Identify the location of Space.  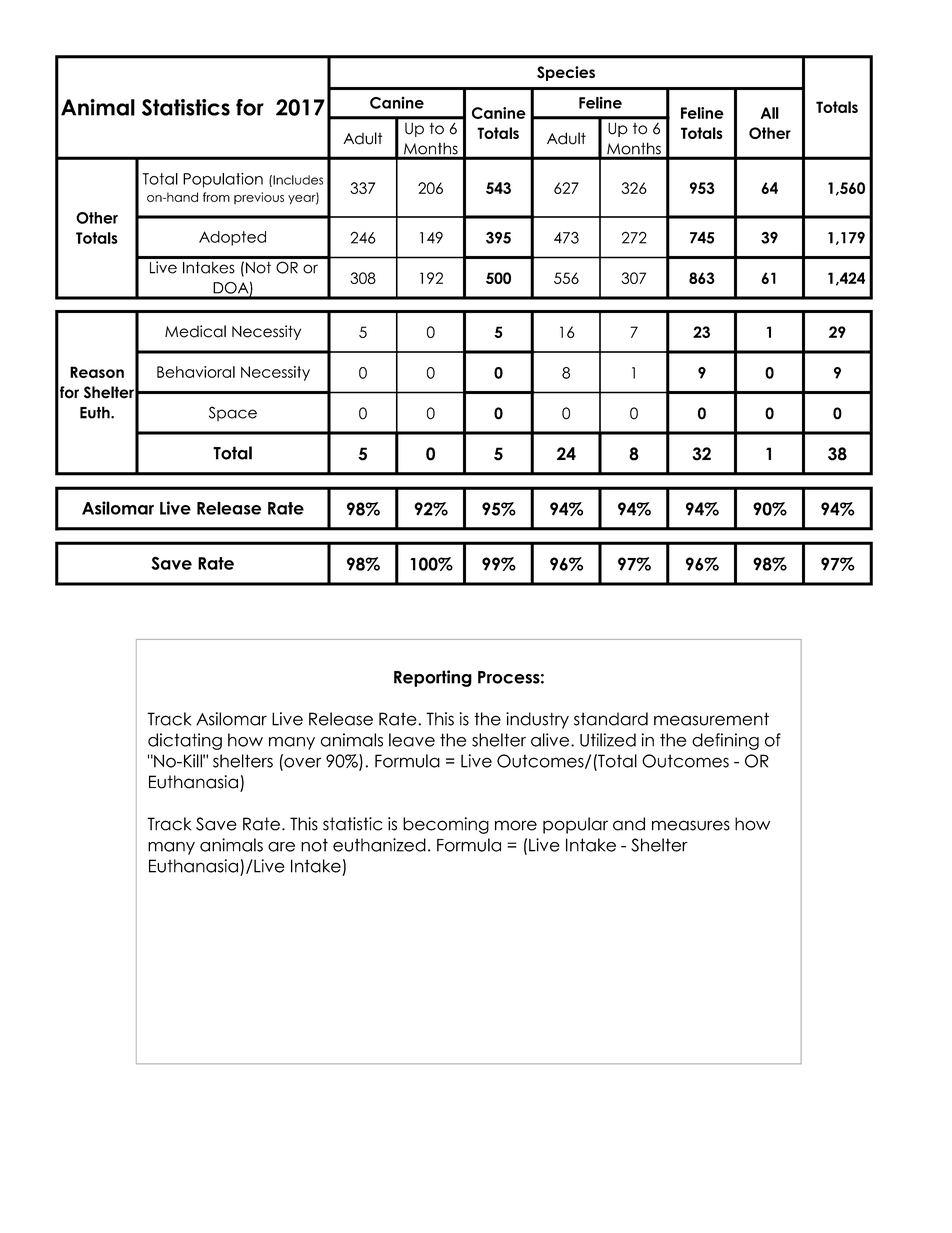
(233, 413).
